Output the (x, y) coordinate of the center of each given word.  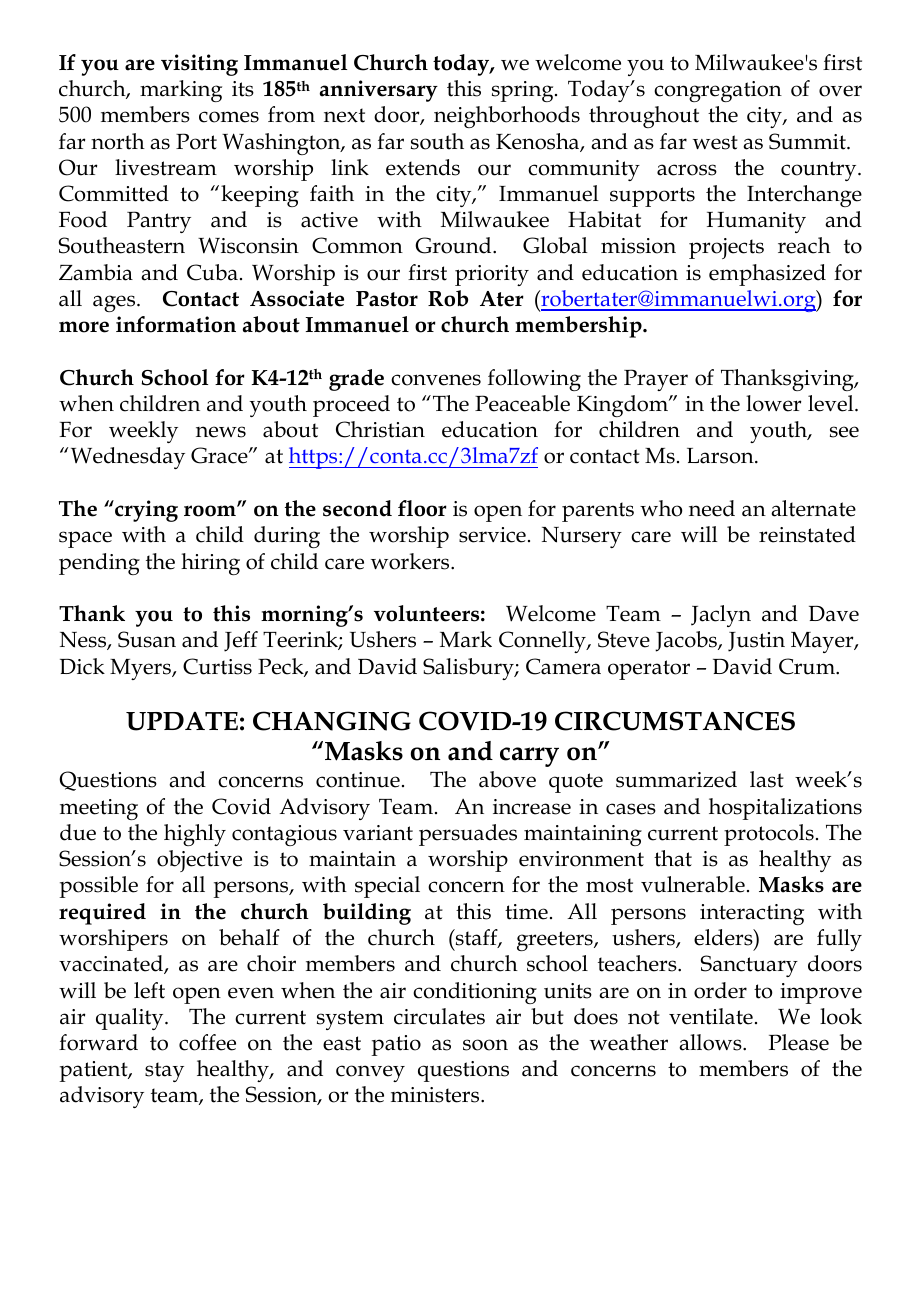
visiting (199, 65)
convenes (436, 380)
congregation (718, 91)
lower (773, 403)
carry (529, 757)
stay (164, 1072)
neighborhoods (507, 117)
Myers (141, 669)
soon (485, 1045)
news (221, 432)
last (767, 779)
